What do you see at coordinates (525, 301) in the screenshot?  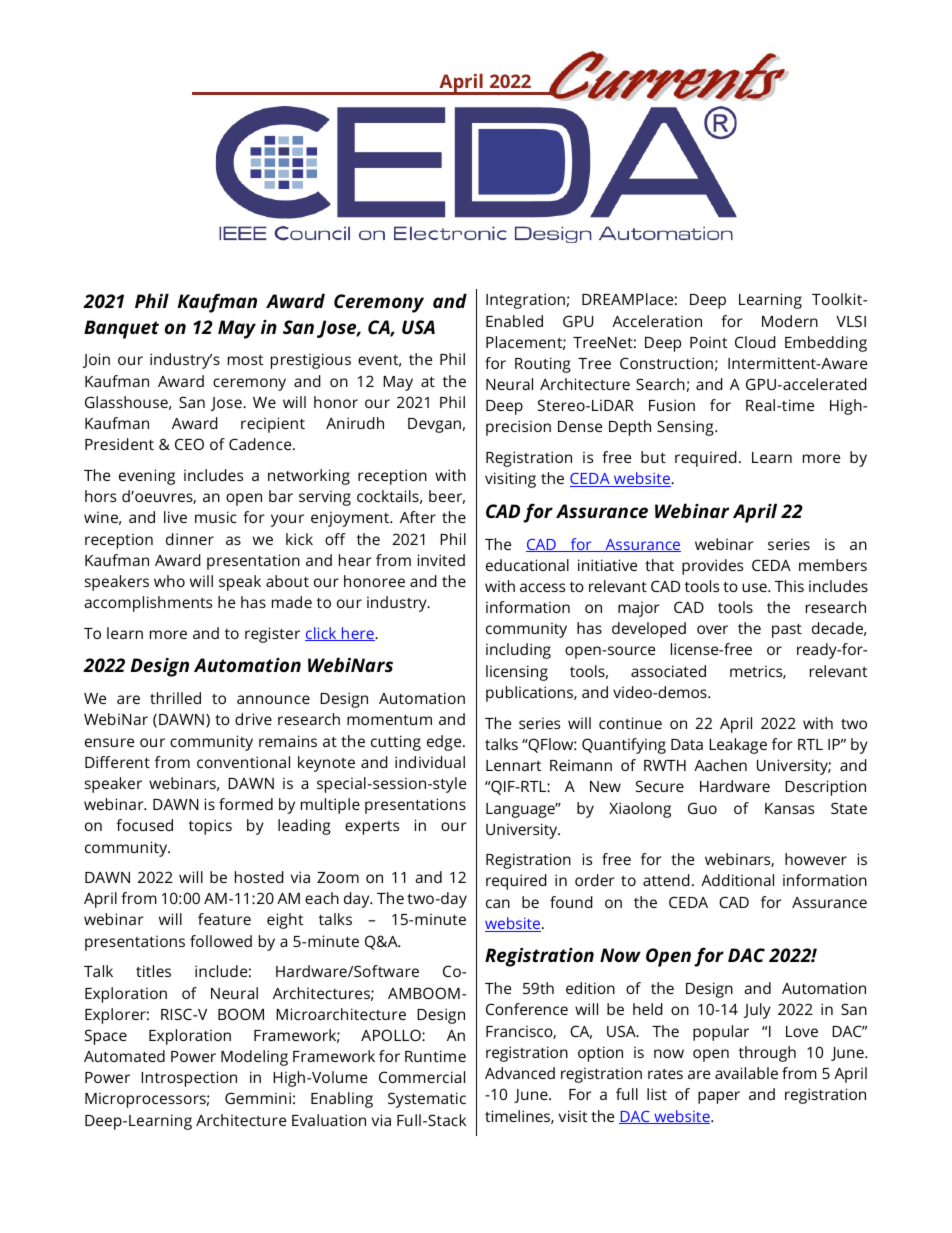 I see `Integration` at bounding box center [525, 301].
